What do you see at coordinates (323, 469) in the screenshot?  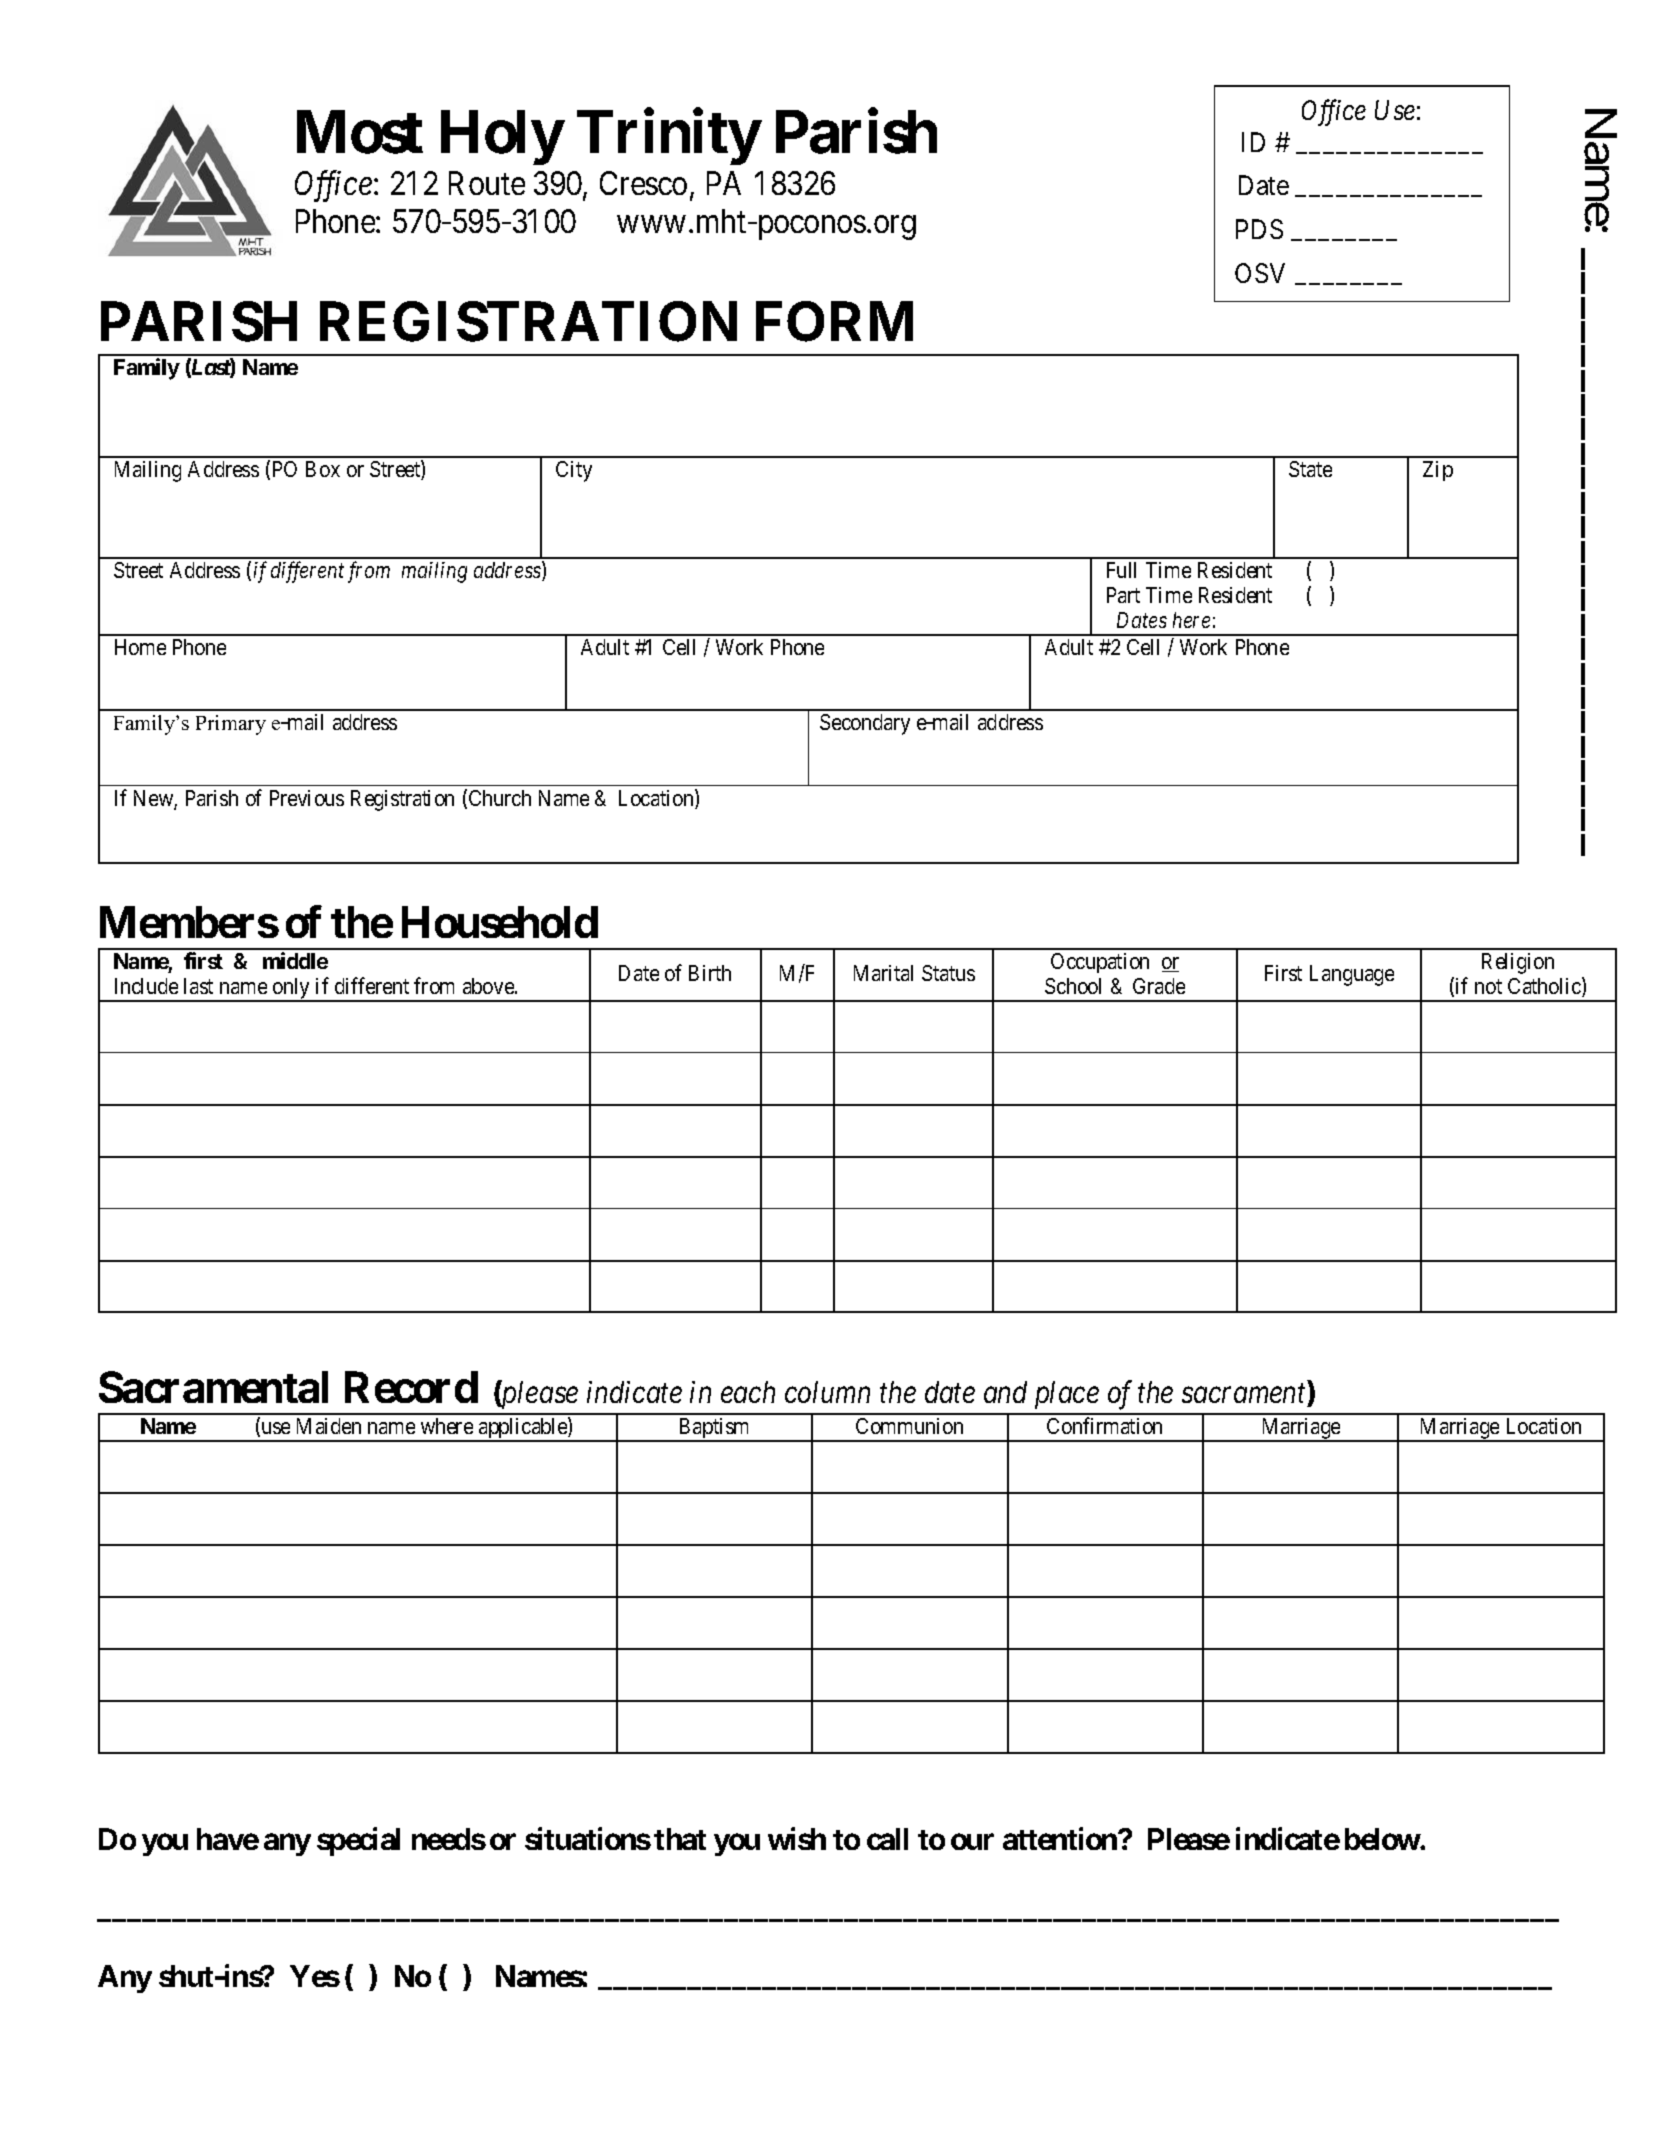 I see `Box` at bounding box center [323, 469].
